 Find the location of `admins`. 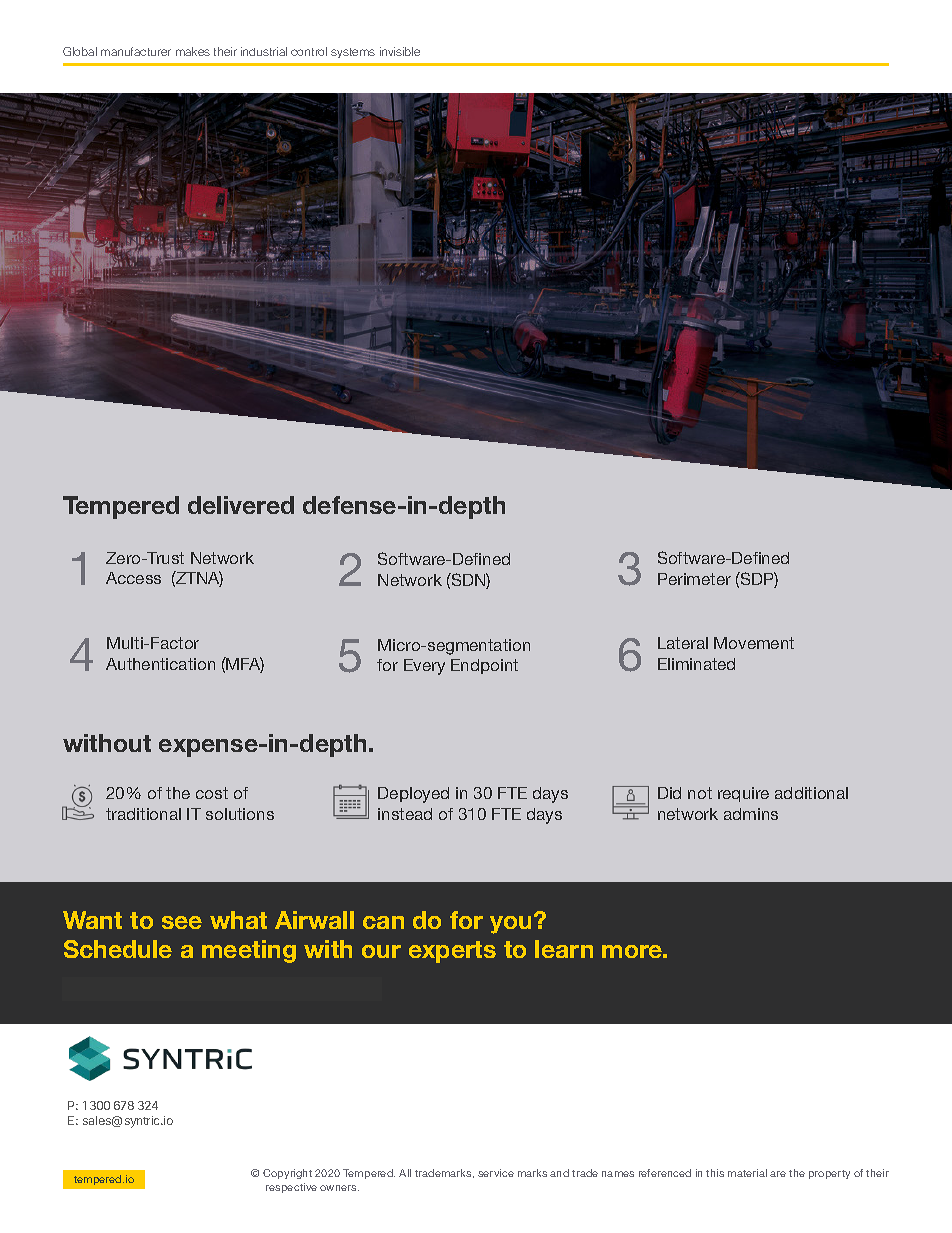

admins is located at coordinates (751, 814).
